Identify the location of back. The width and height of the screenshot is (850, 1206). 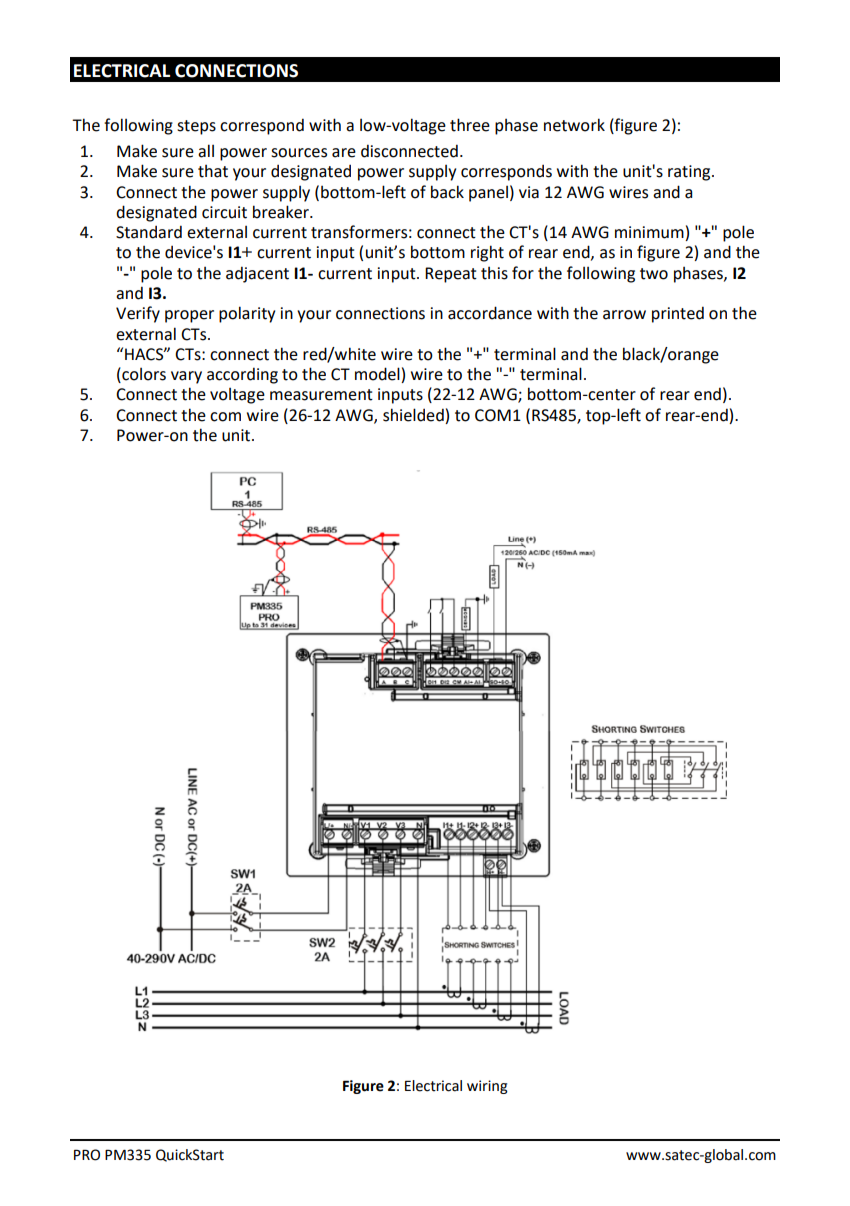
(447, 192).
